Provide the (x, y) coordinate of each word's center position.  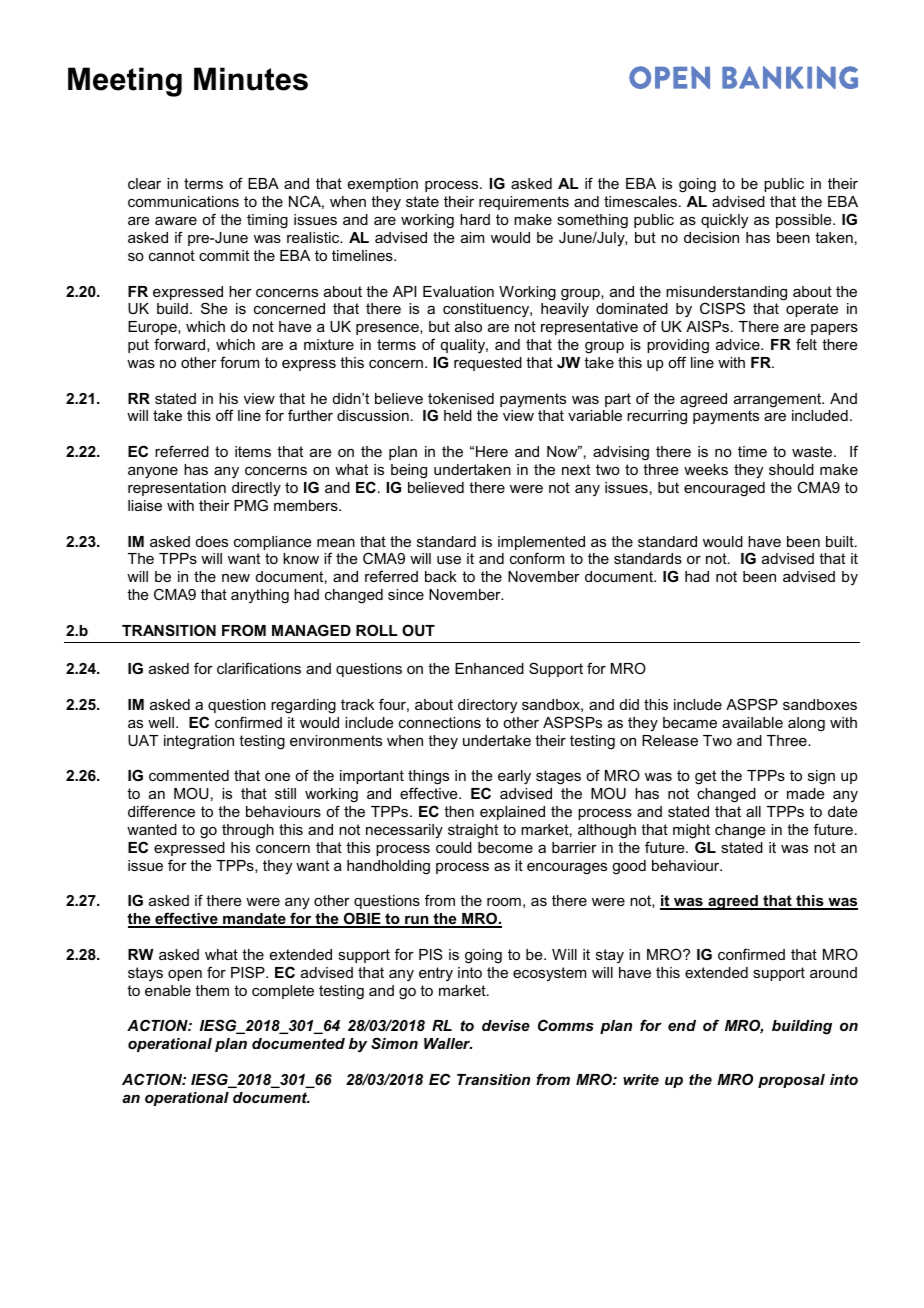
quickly (724, 221)
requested (488, 364)
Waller (448, 1043)
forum (239, 362)
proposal (791, 1081)
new (236, 578)
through (248, 831)
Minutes (251, 79)
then (459, 811)
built (841, 541)
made (805, 793)
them (212, 990)
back (441, 576)
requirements (524, 203)
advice (739, 344)
